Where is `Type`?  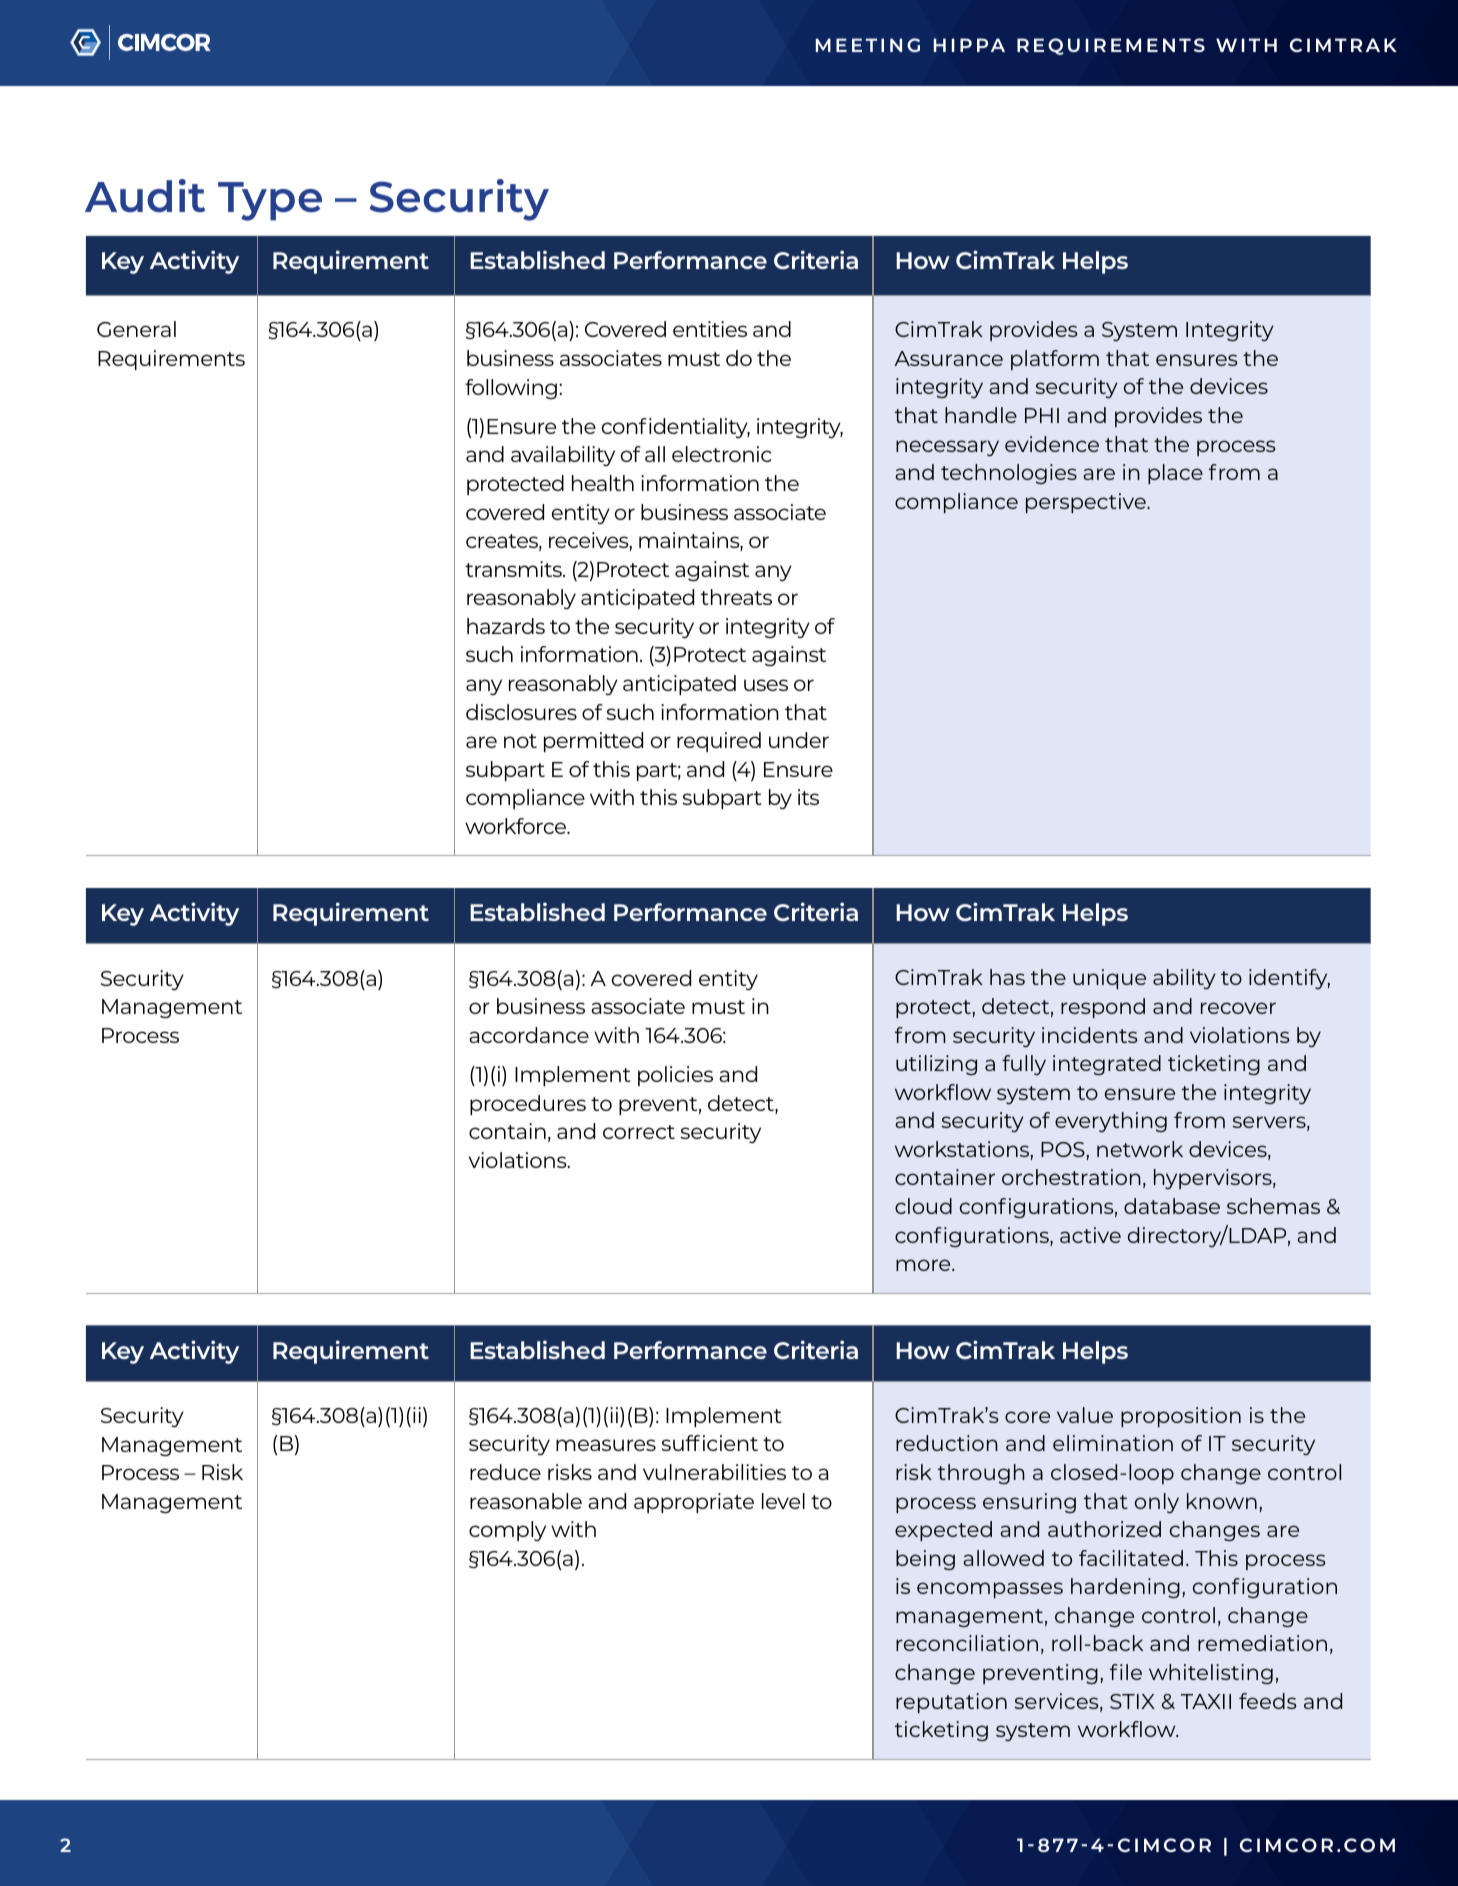 Type is located at coordinates (270, 201).
